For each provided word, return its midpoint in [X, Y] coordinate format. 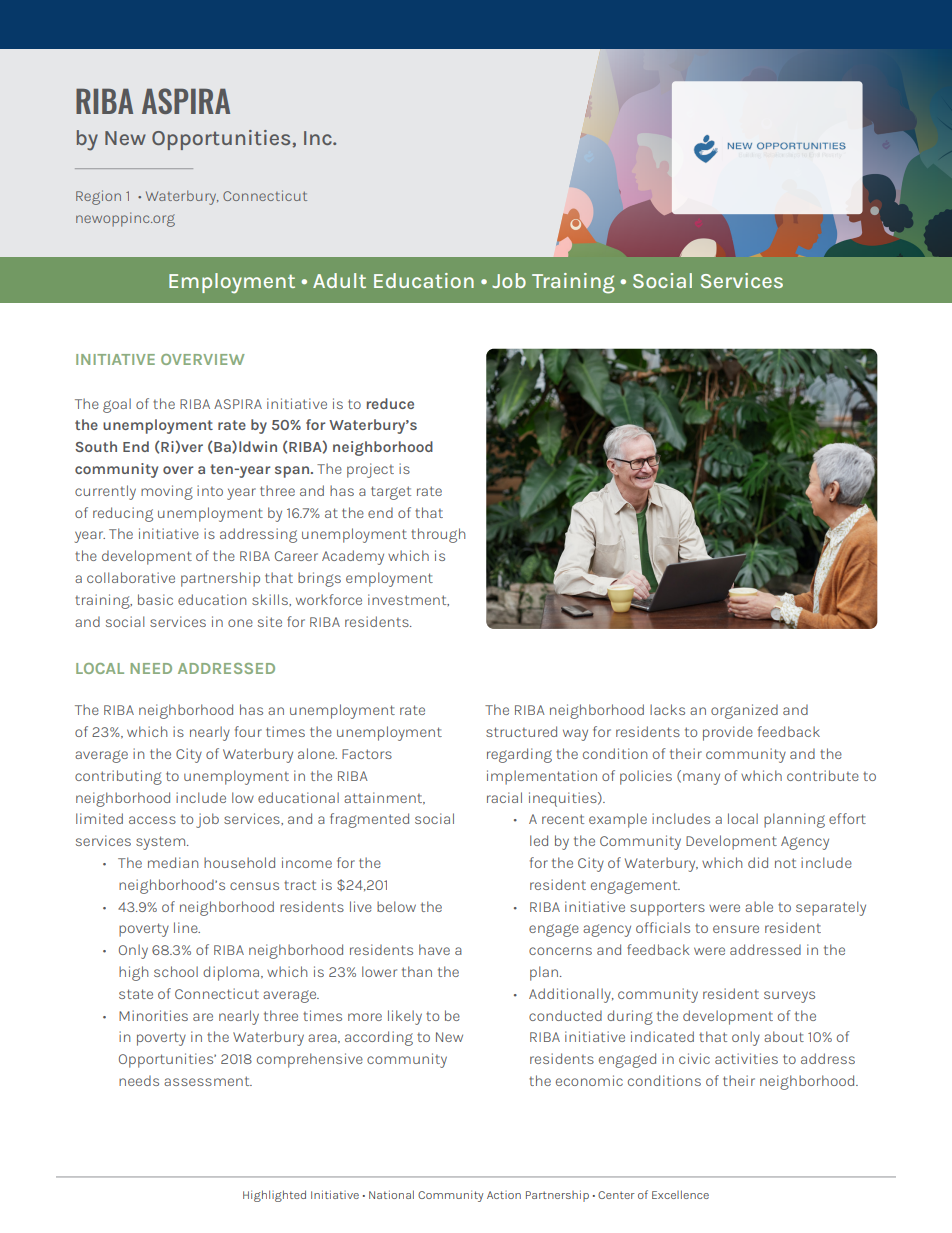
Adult [339, 280]
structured [521, 731]
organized [744, 711]
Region [98, 197]
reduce [390, 403]
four [248, 731]
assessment [208, 1081]
